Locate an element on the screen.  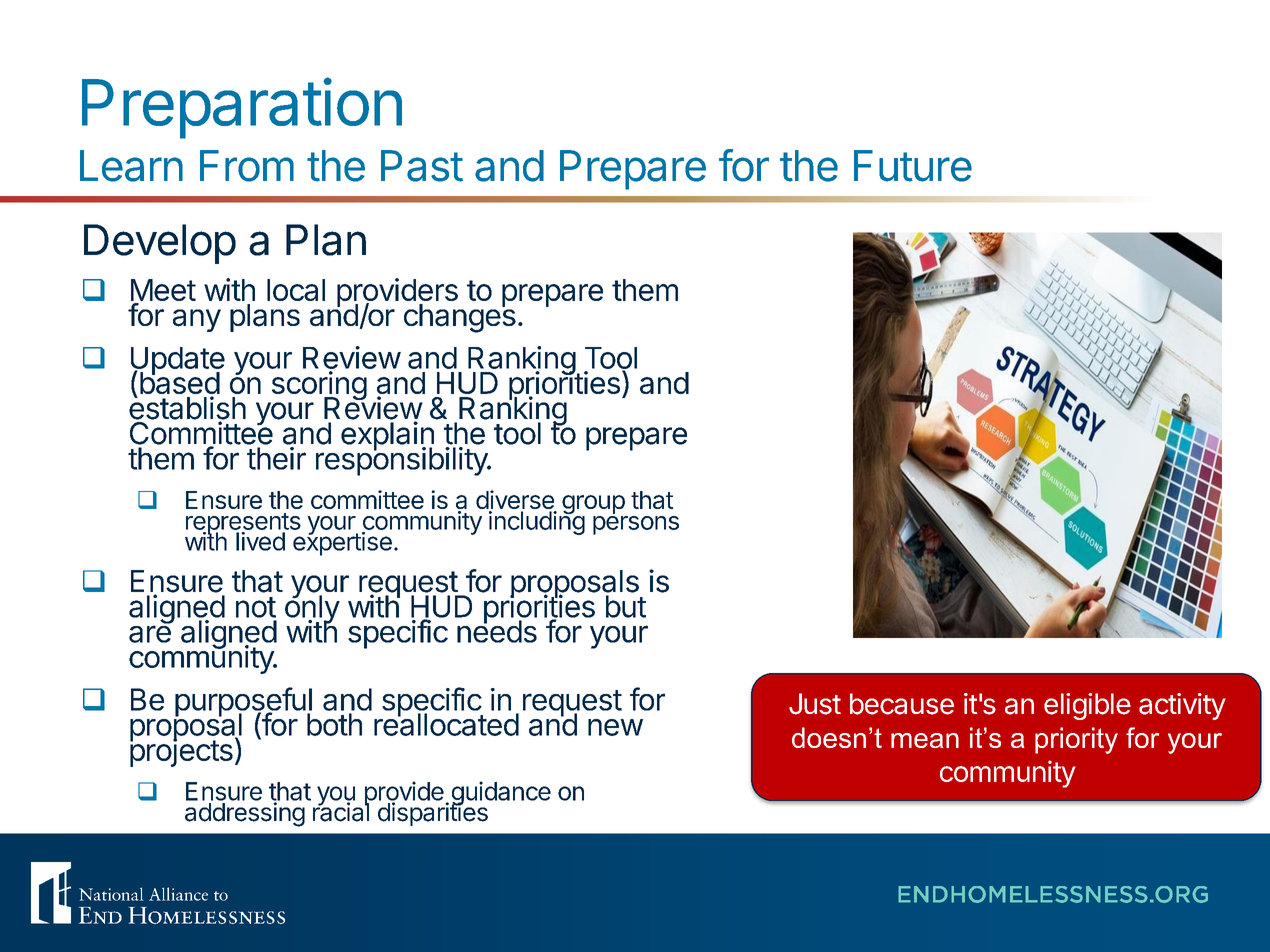
eligible is located at coordinates (1087, 706).
